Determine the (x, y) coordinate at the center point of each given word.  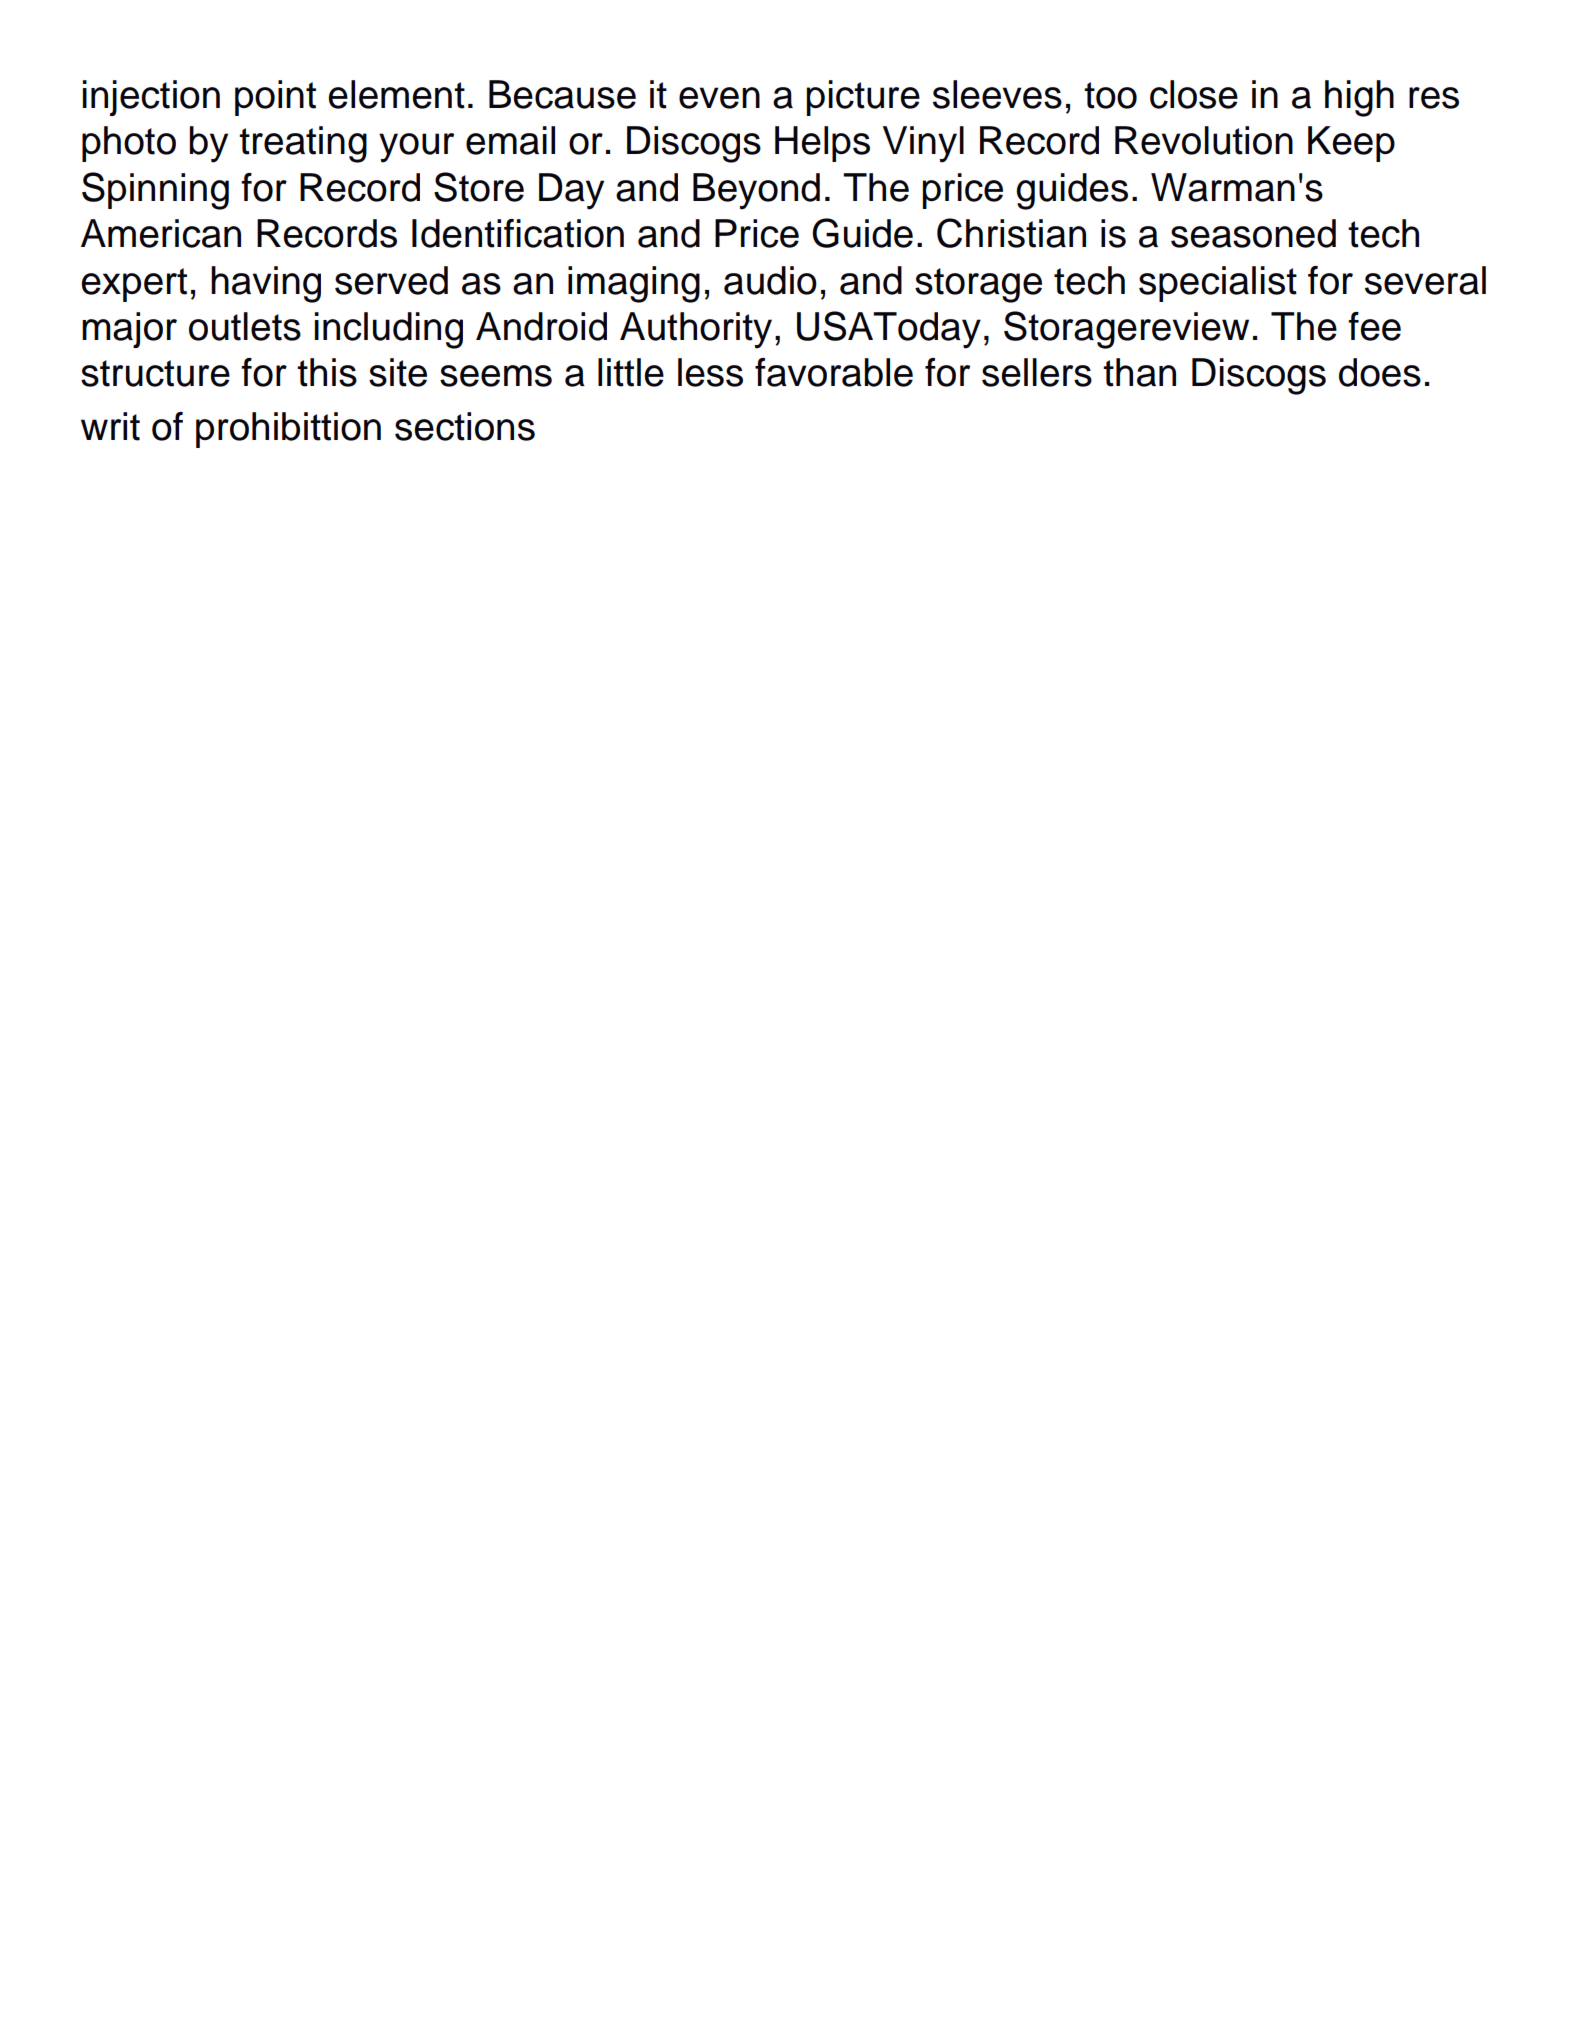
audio (770, 280)
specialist (1218, 284)
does (1380, 372)
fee (1374, 326)
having (266, 284)
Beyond (756, 191)
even (719, 98)
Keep (1351, 144)
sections (465, 426)
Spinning (155, 191)
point (275, 98)
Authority (696, 330)
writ (110, 426)
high (1359, 98)
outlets (245, 326)
